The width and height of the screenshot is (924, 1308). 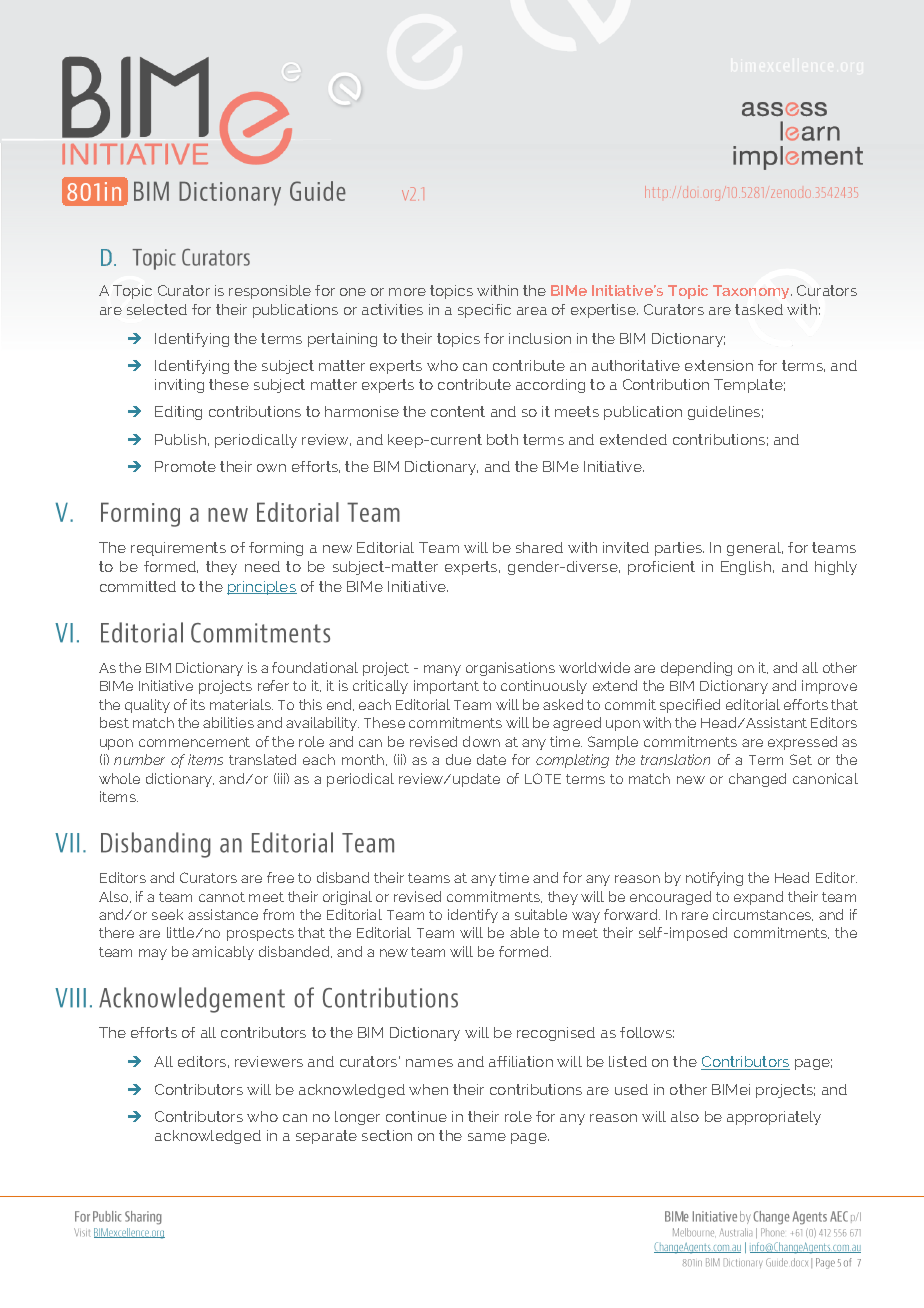 What do you see at coordinates (157, 309) in the screenshot?
I see `selected` at bounding box center [157, 309].
